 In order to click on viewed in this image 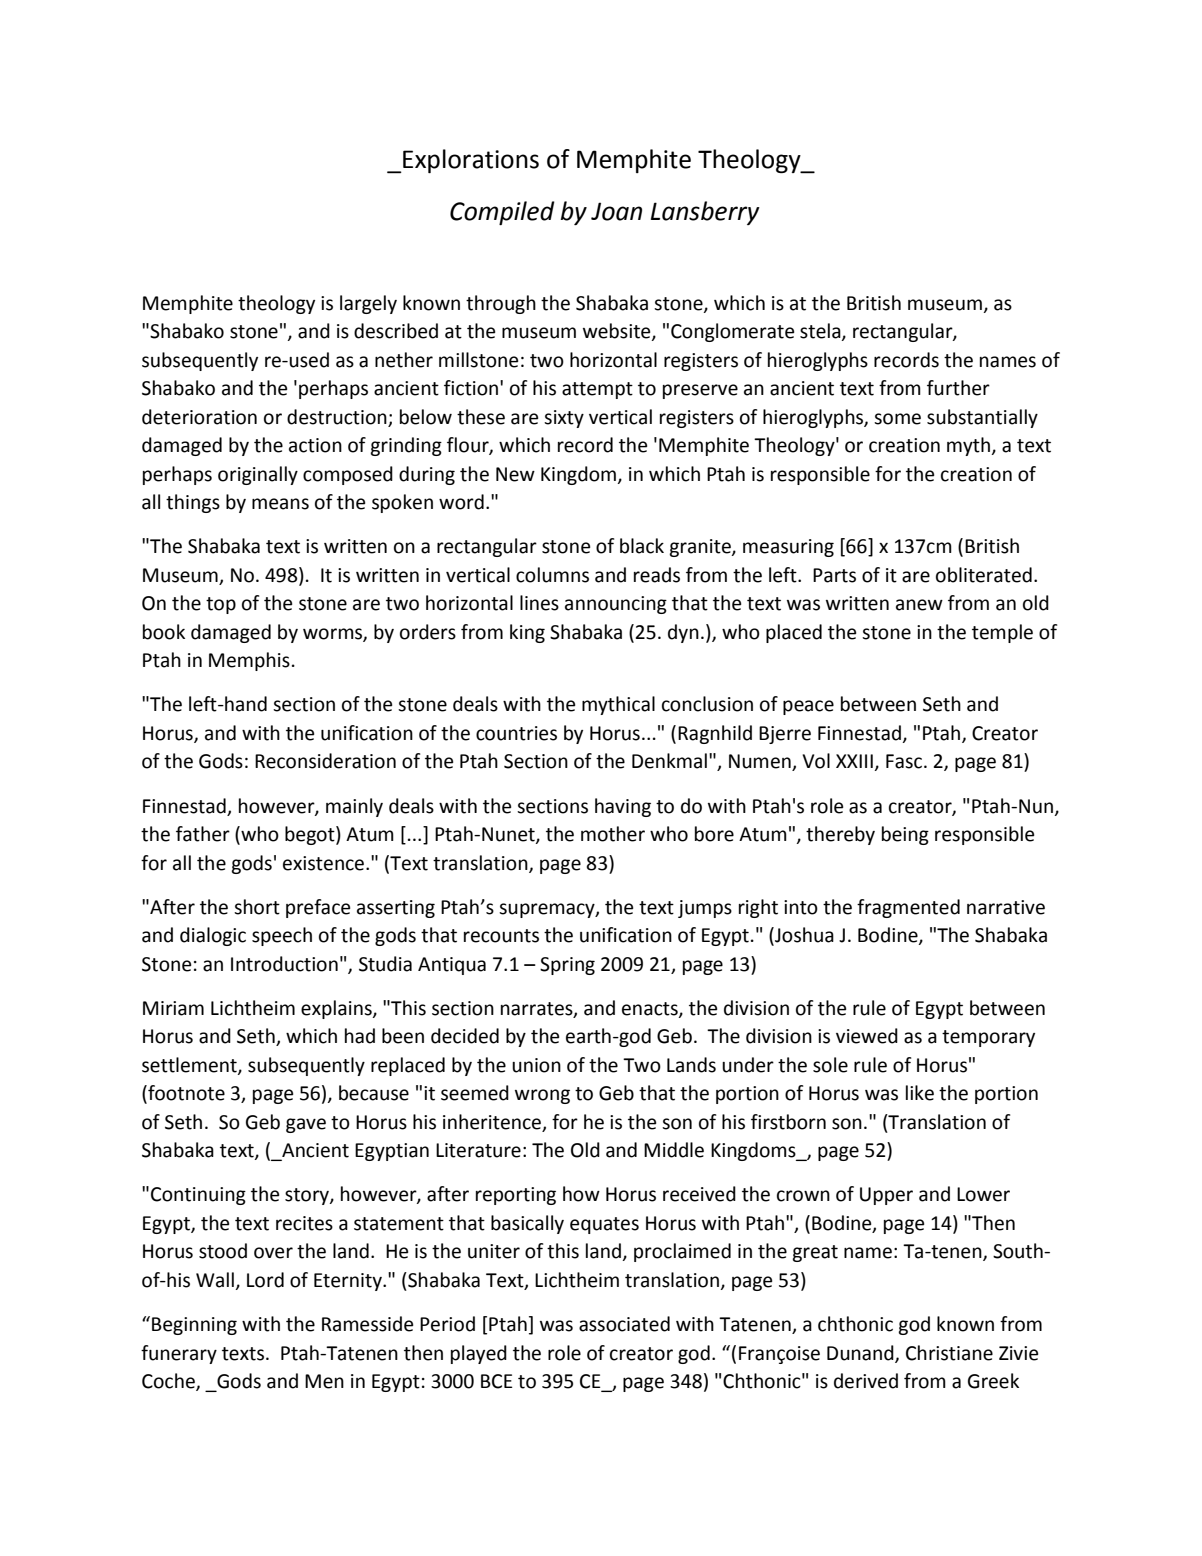, I will do `click(867, 1036)`.
